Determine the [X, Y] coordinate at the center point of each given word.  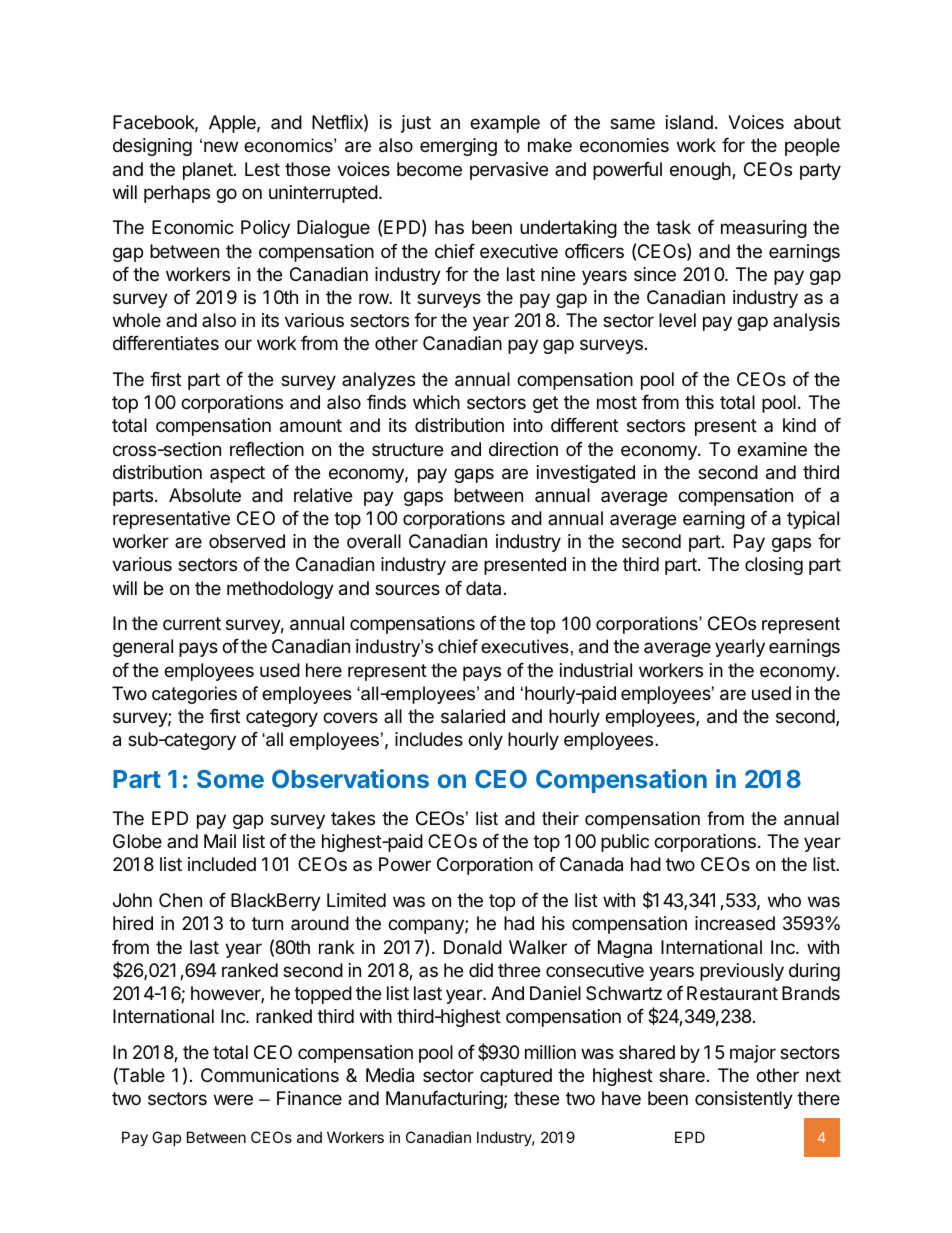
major [753, 1054]
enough [701, 171]
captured [516, 1077]
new [221, 146]
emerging [458, 147]
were [233, 1099]
